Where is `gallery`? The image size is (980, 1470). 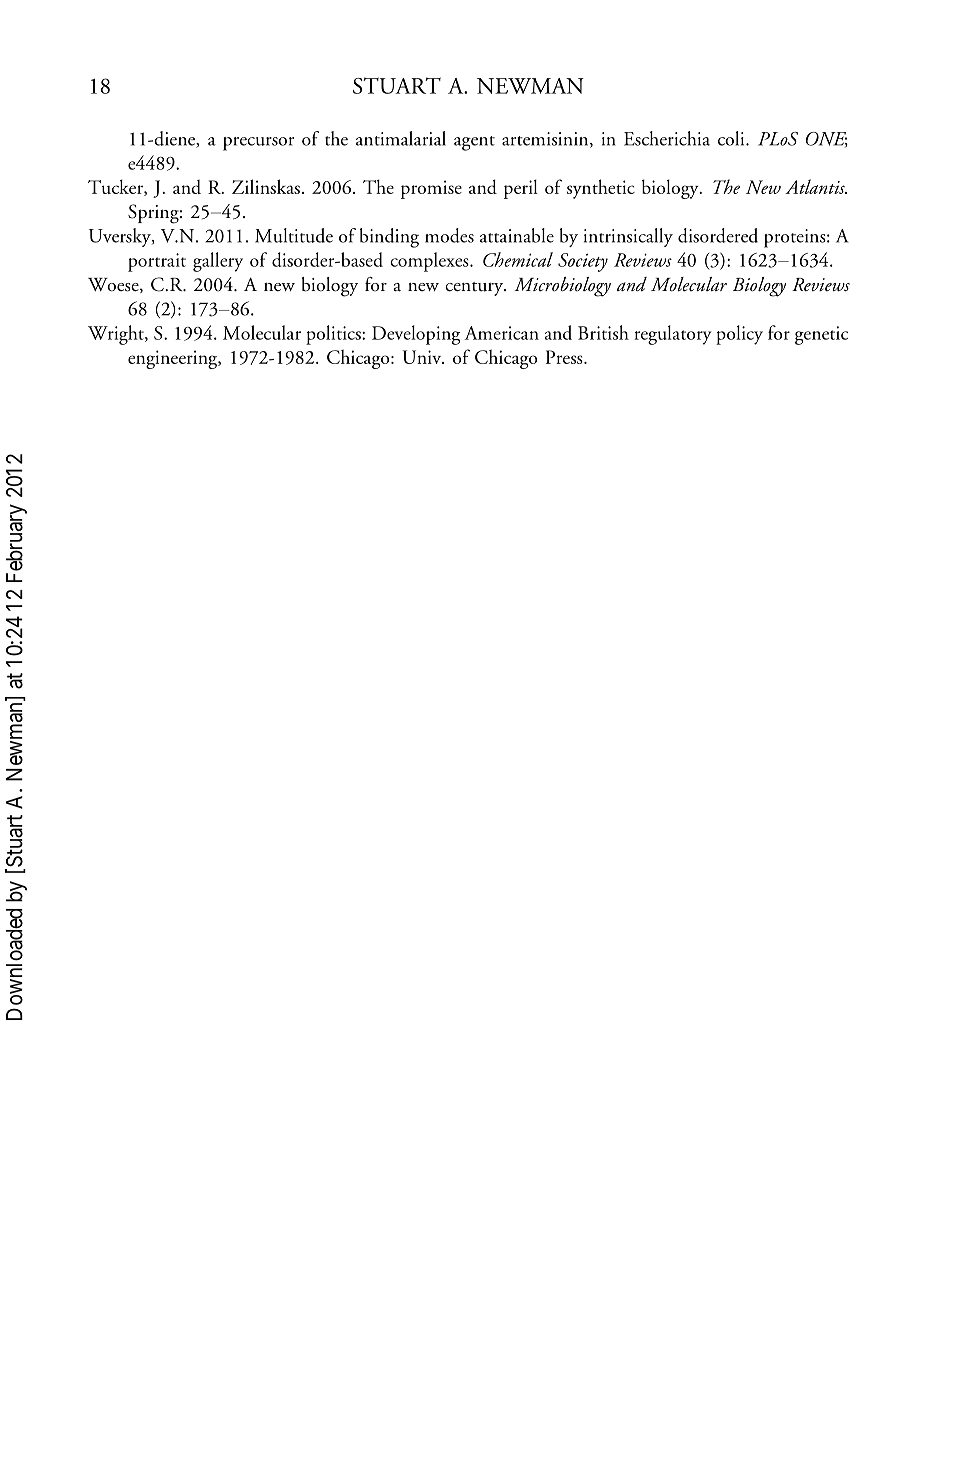 gallery is located at coordinates (218, 262).
